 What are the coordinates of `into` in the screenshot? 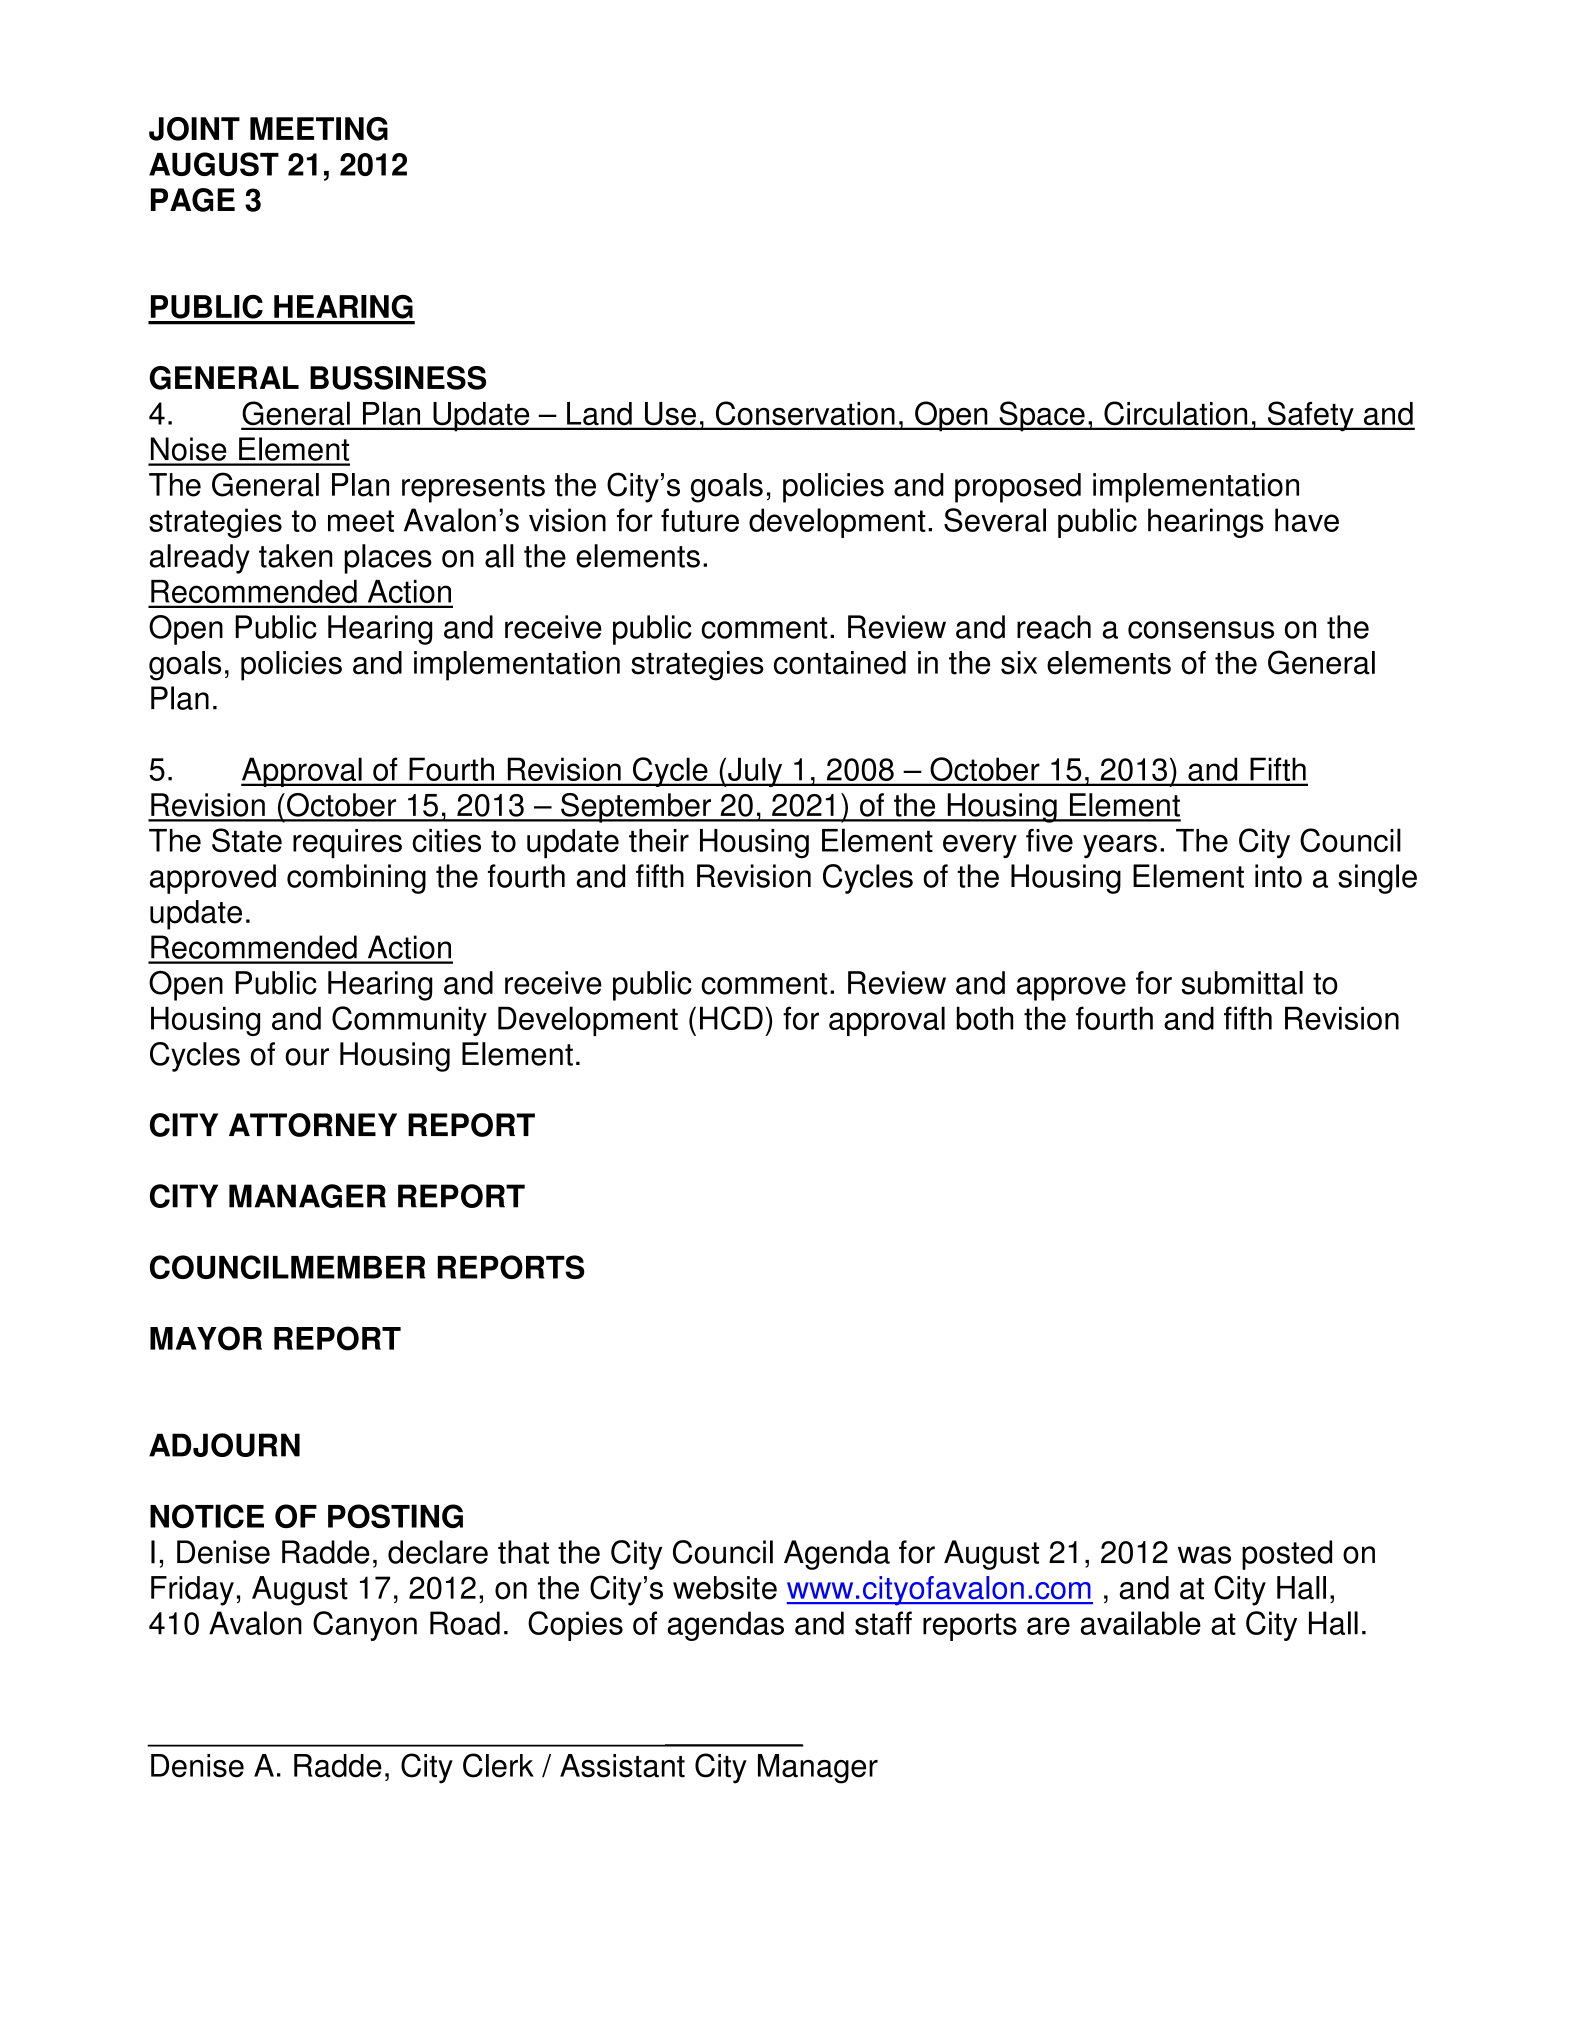 It's located at (1278, 876).
